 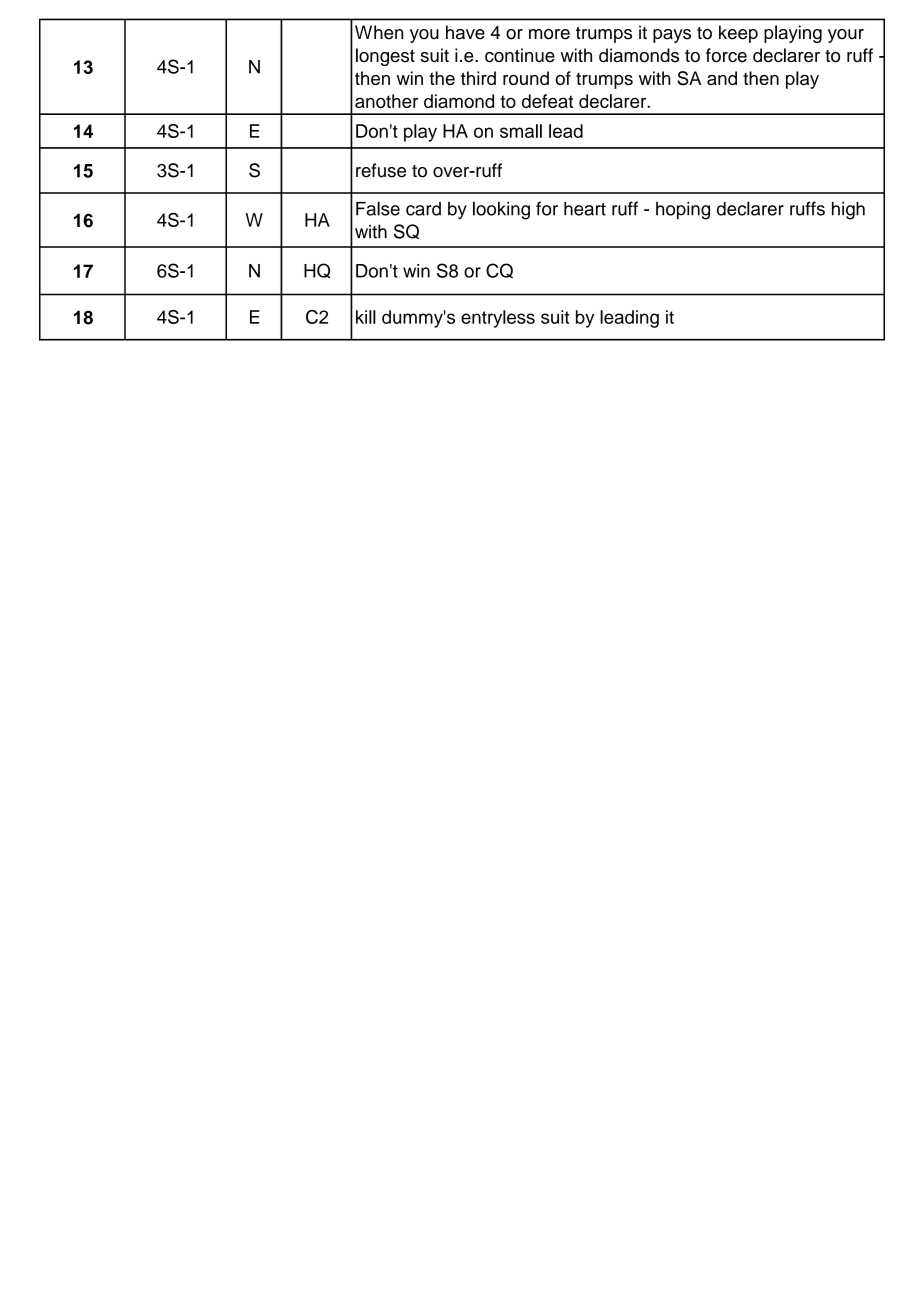 I want to click on high, so click(x=848, y=211).
